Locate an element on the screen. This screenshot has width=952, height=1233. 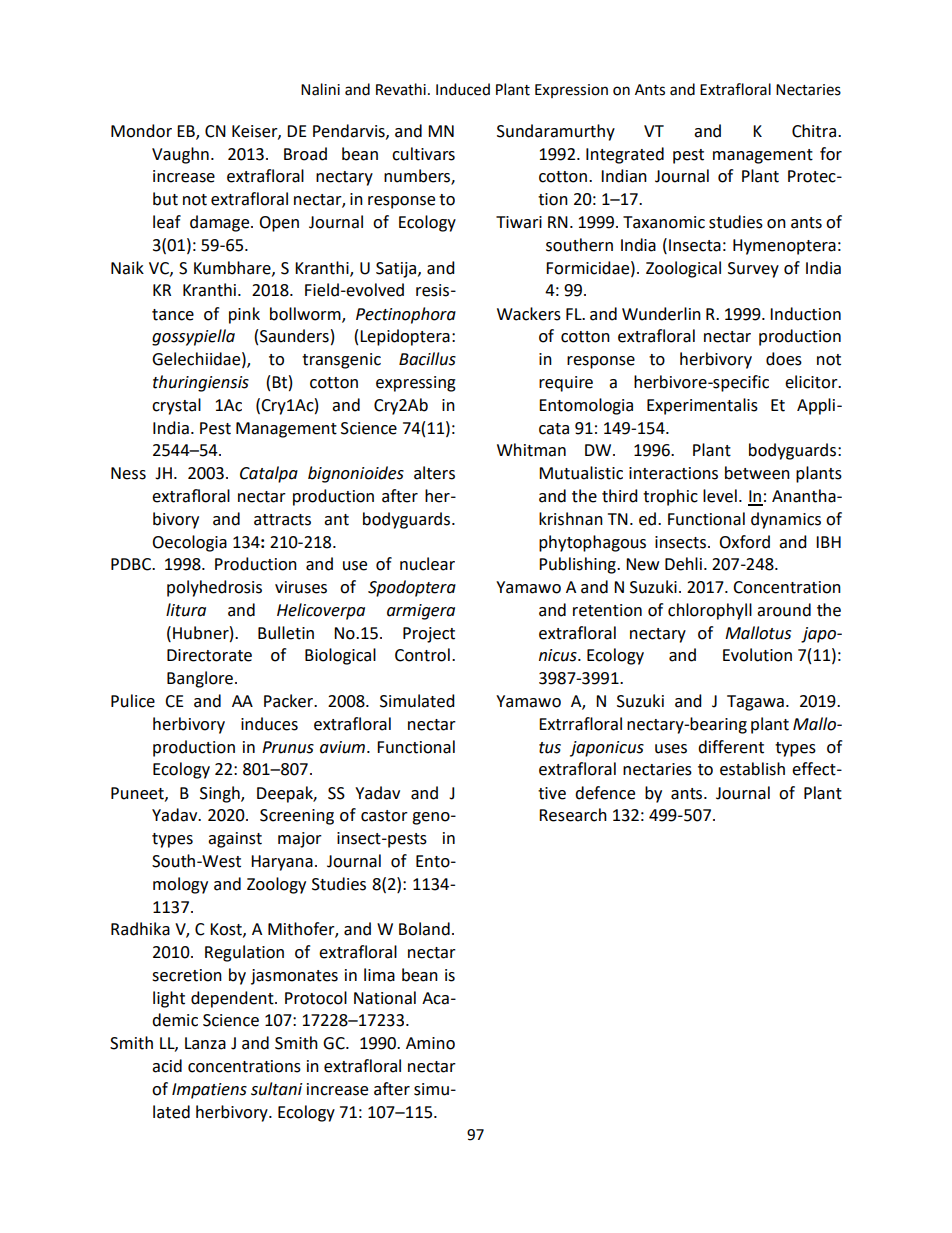
Induced is located at coordinates (463, 89).
